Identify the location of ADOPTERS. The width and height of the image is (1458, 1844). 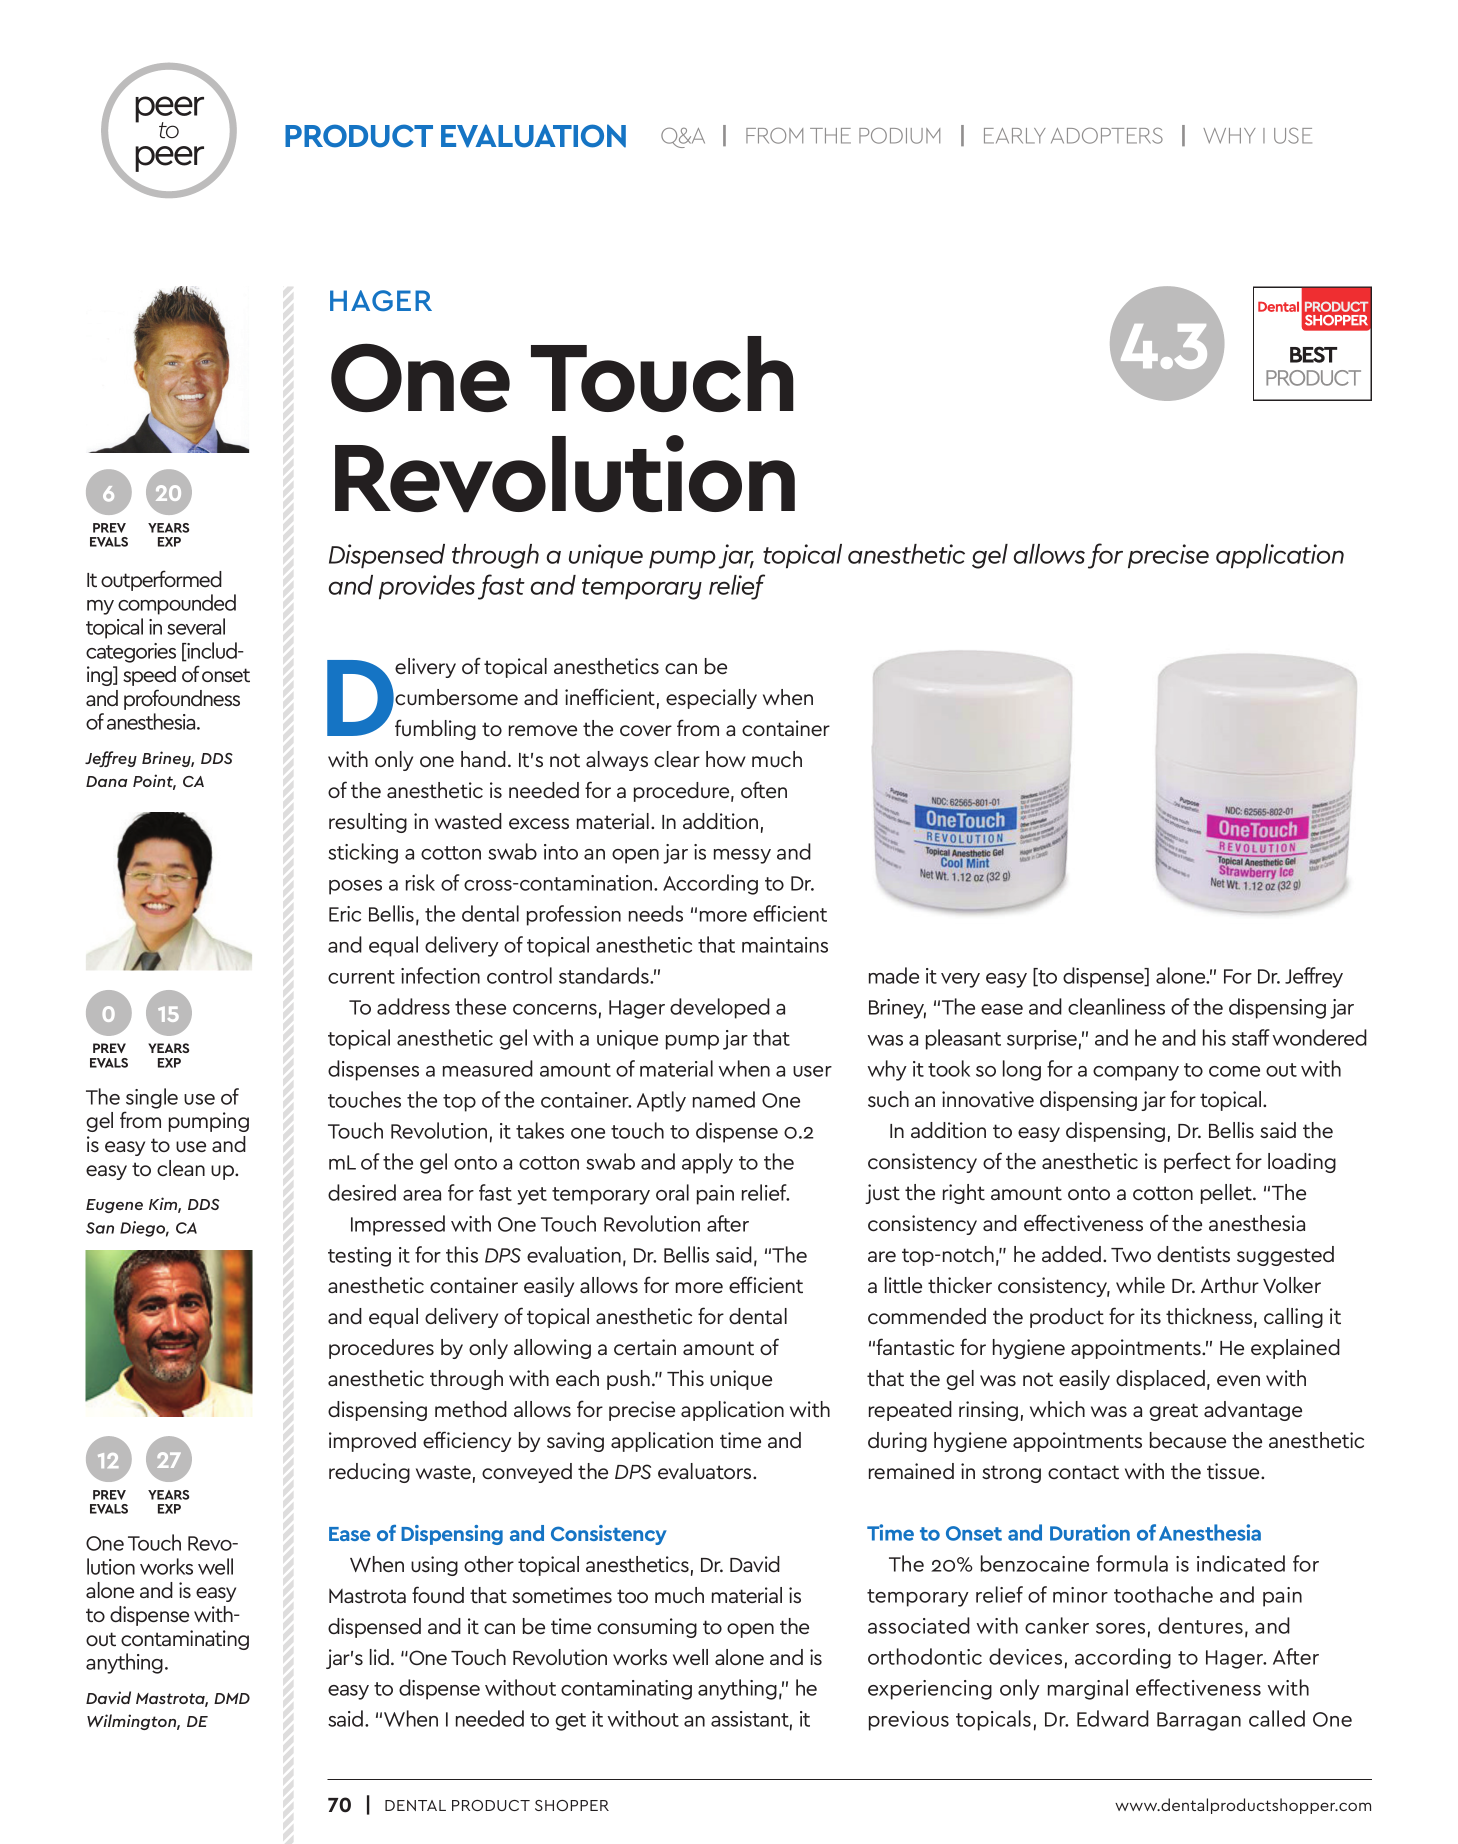
(1107, 135).
